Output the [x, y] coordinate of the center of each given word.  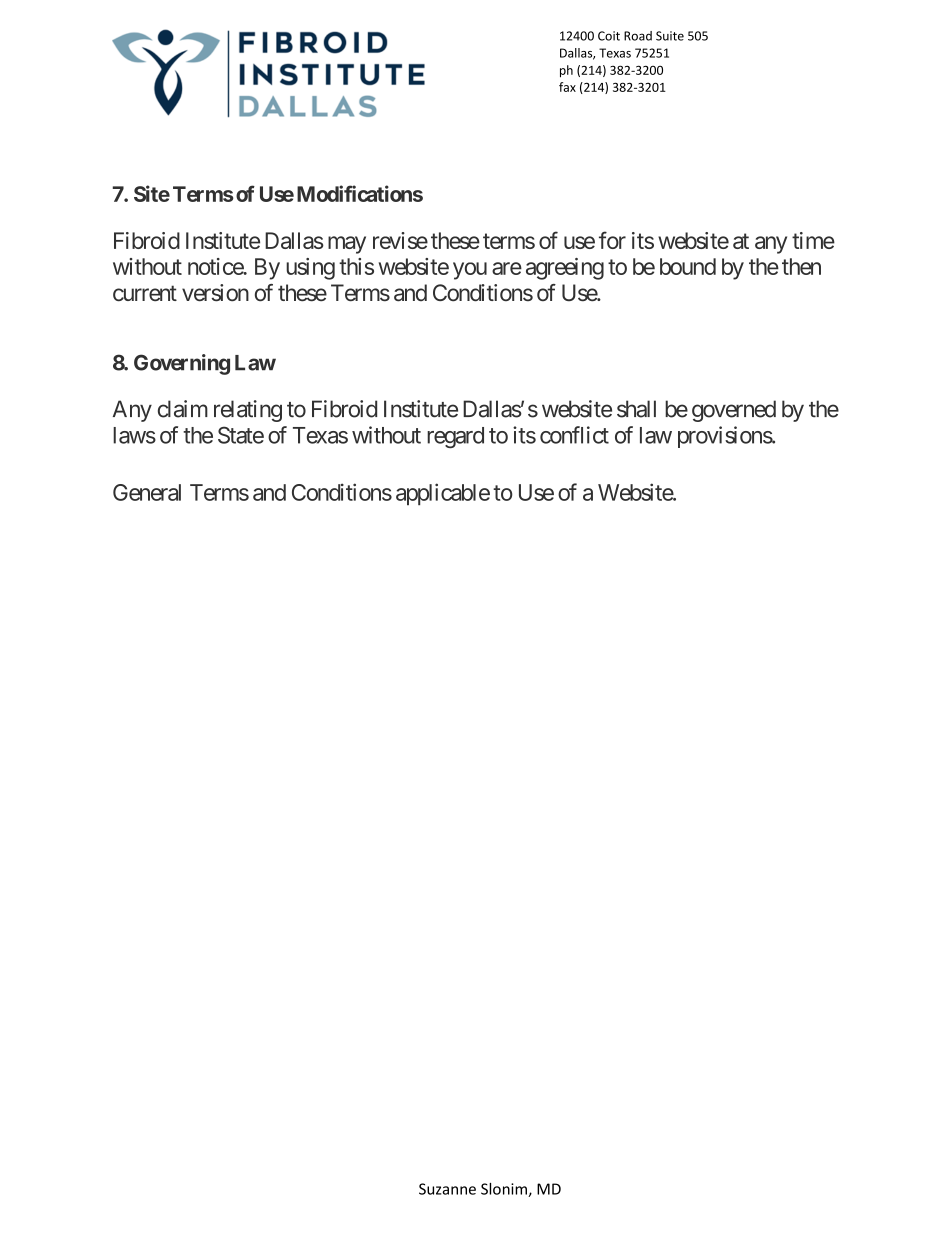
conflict [574, 435]
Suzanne [447, 1189]
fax [567, 87]
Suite [670, 36]
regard [455, 437]
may [347, 245]
